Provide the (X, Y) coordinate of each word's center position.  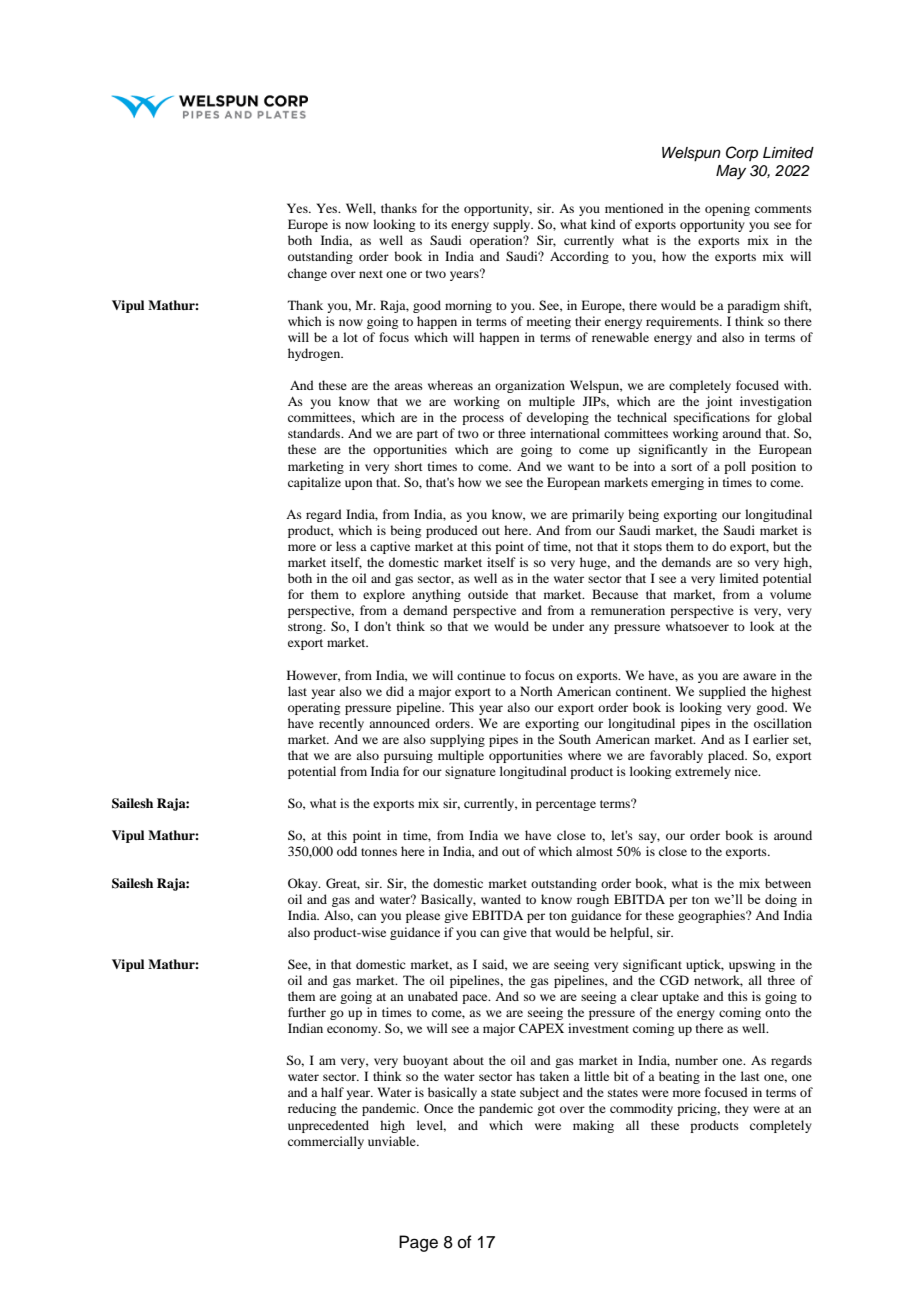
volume (790, 594)
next (371, 274)
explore (384, 595)
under (568, 626)
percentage (566, 805)
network (718, 981)
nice (747, 771)
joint (719, 402)
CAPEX (541, 1028)
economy (353, 1031)
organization (530, 386)
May (731, 172)
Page (418, 1243)
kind (603, 224)
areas (408, 386)
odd (347, 851)
